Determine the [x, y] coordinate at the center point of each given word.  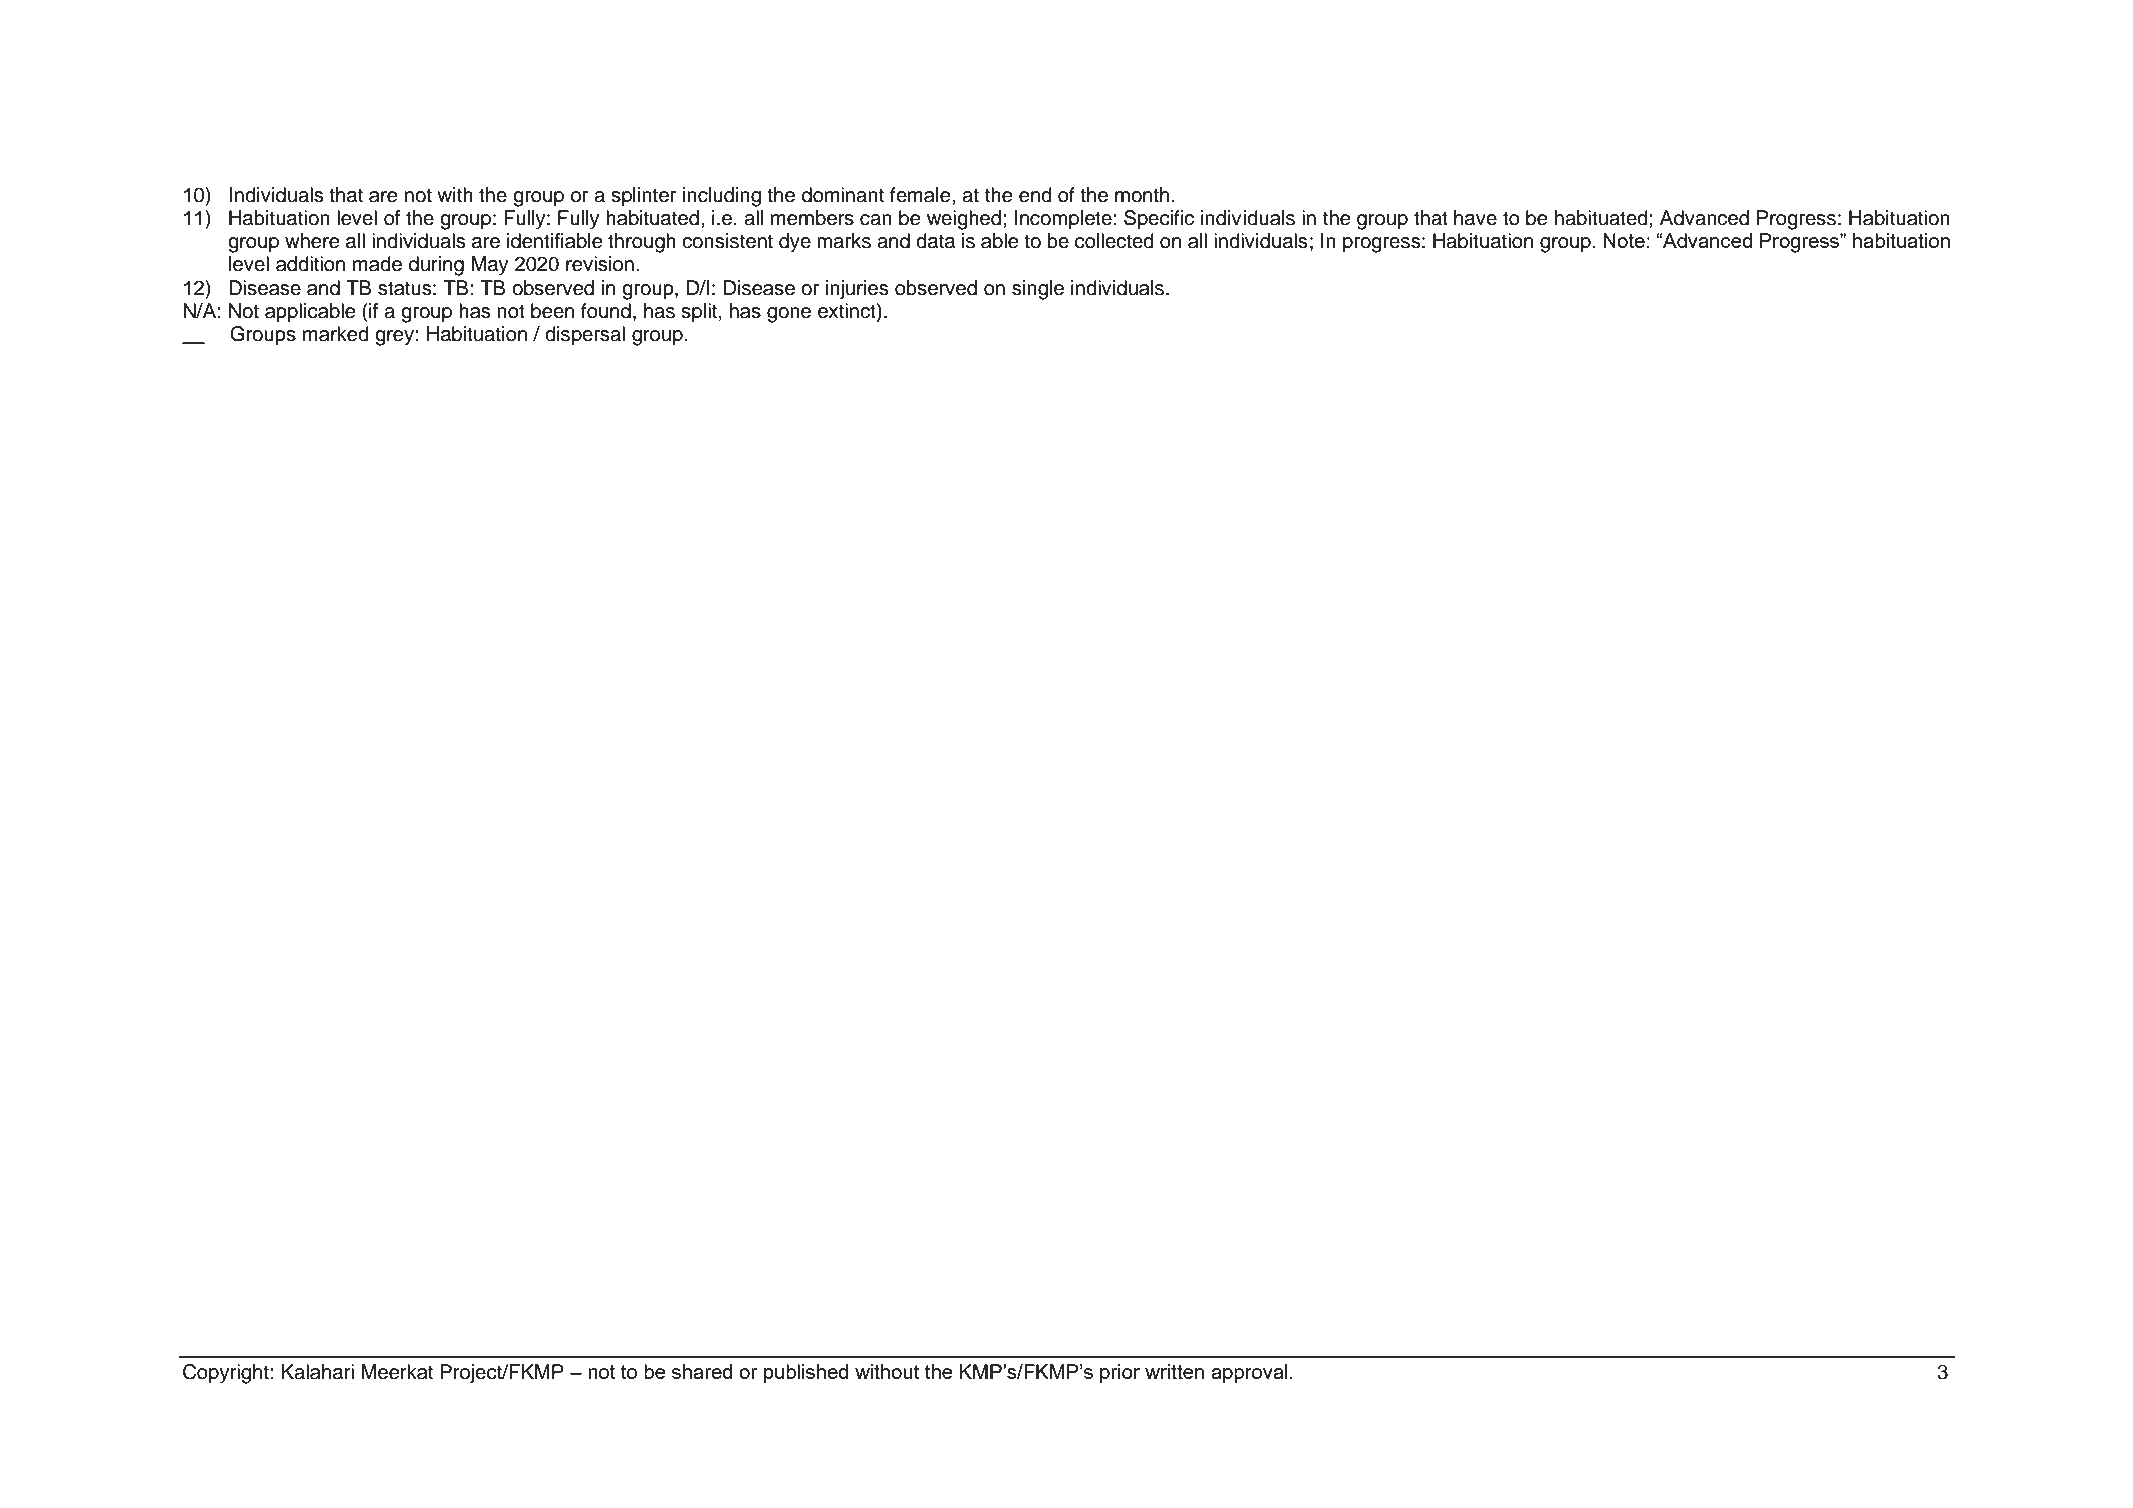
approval [1249, 1373]
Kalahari [317, 1372]
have [1475, 218]
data [935, 241]
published [806, 1373]
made [377, 264]
